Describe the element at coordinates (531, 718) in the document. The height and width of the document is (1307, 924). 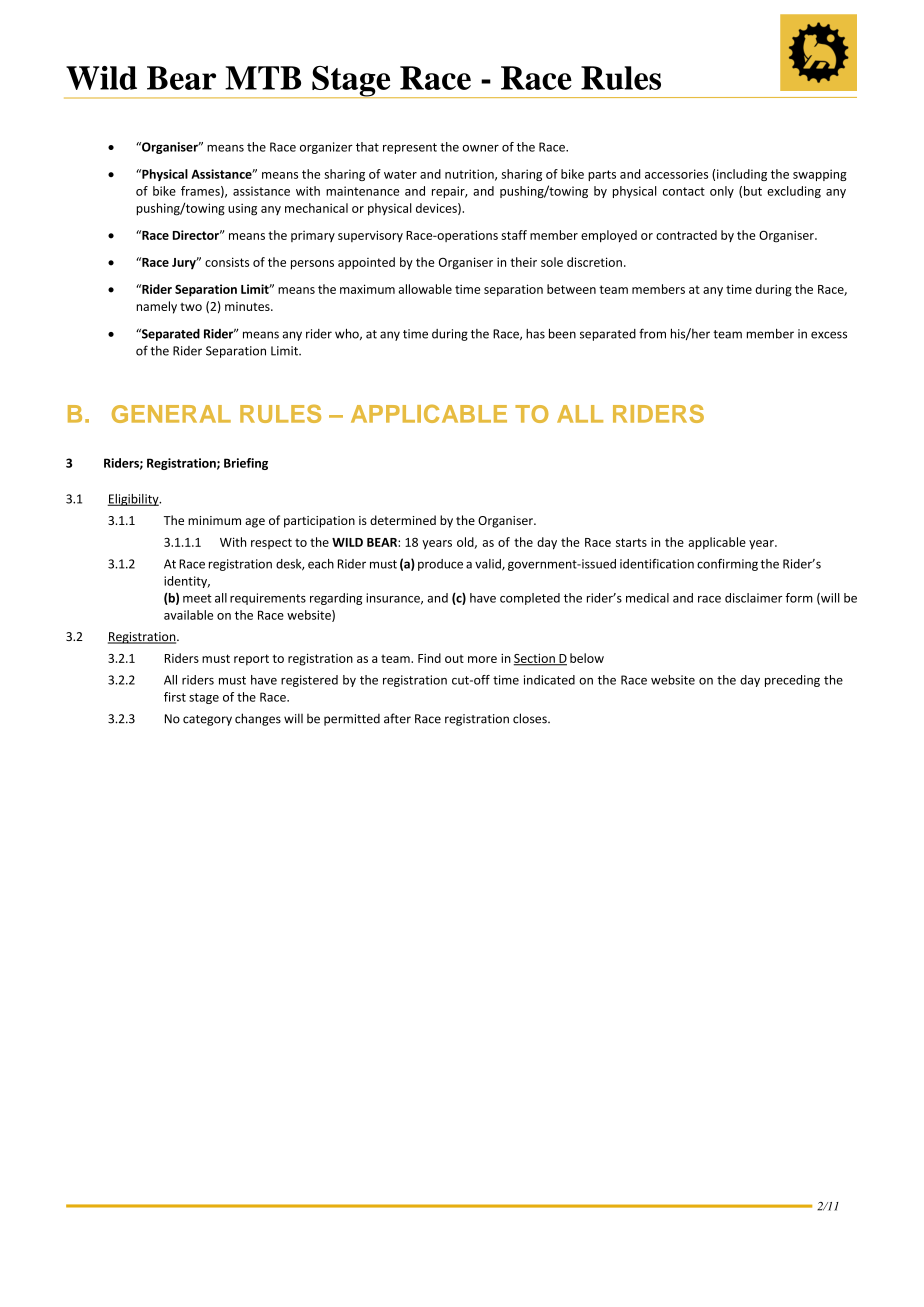
I see `closes` at that location.
